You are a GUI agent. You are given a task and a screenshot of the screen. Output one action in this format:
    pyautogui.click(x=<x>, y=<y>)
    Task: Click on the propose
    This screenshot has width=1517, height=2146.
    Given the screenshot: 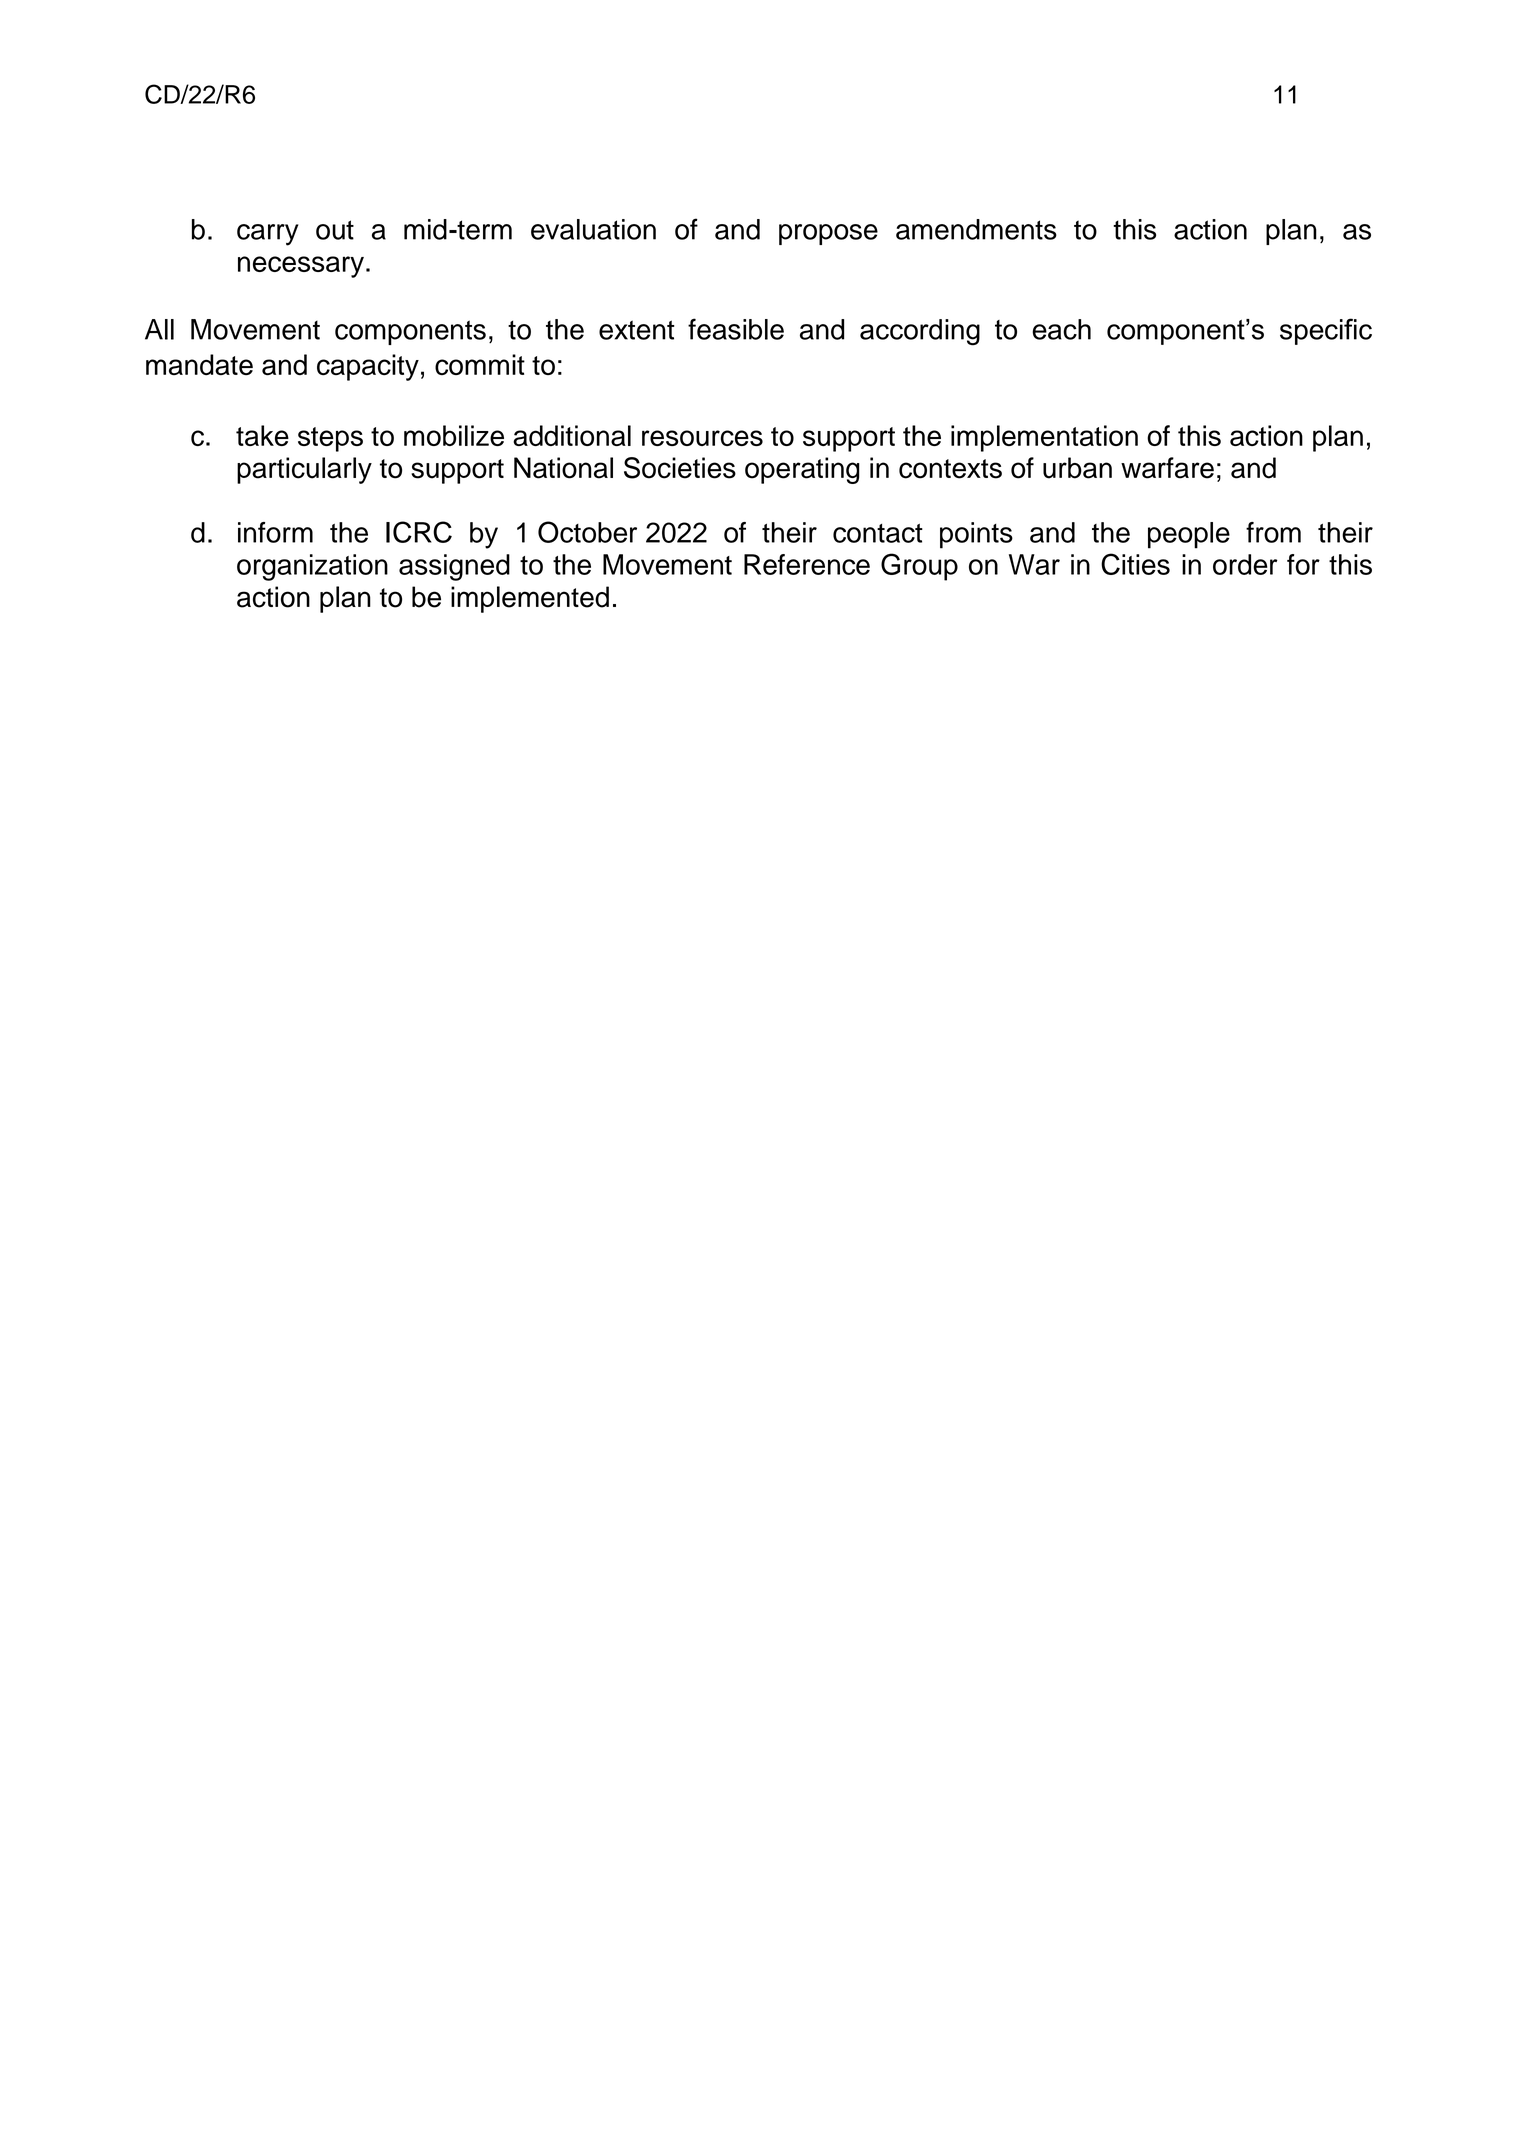 What is the action you would take?
    pyautogui.click(x=828, y=234)
